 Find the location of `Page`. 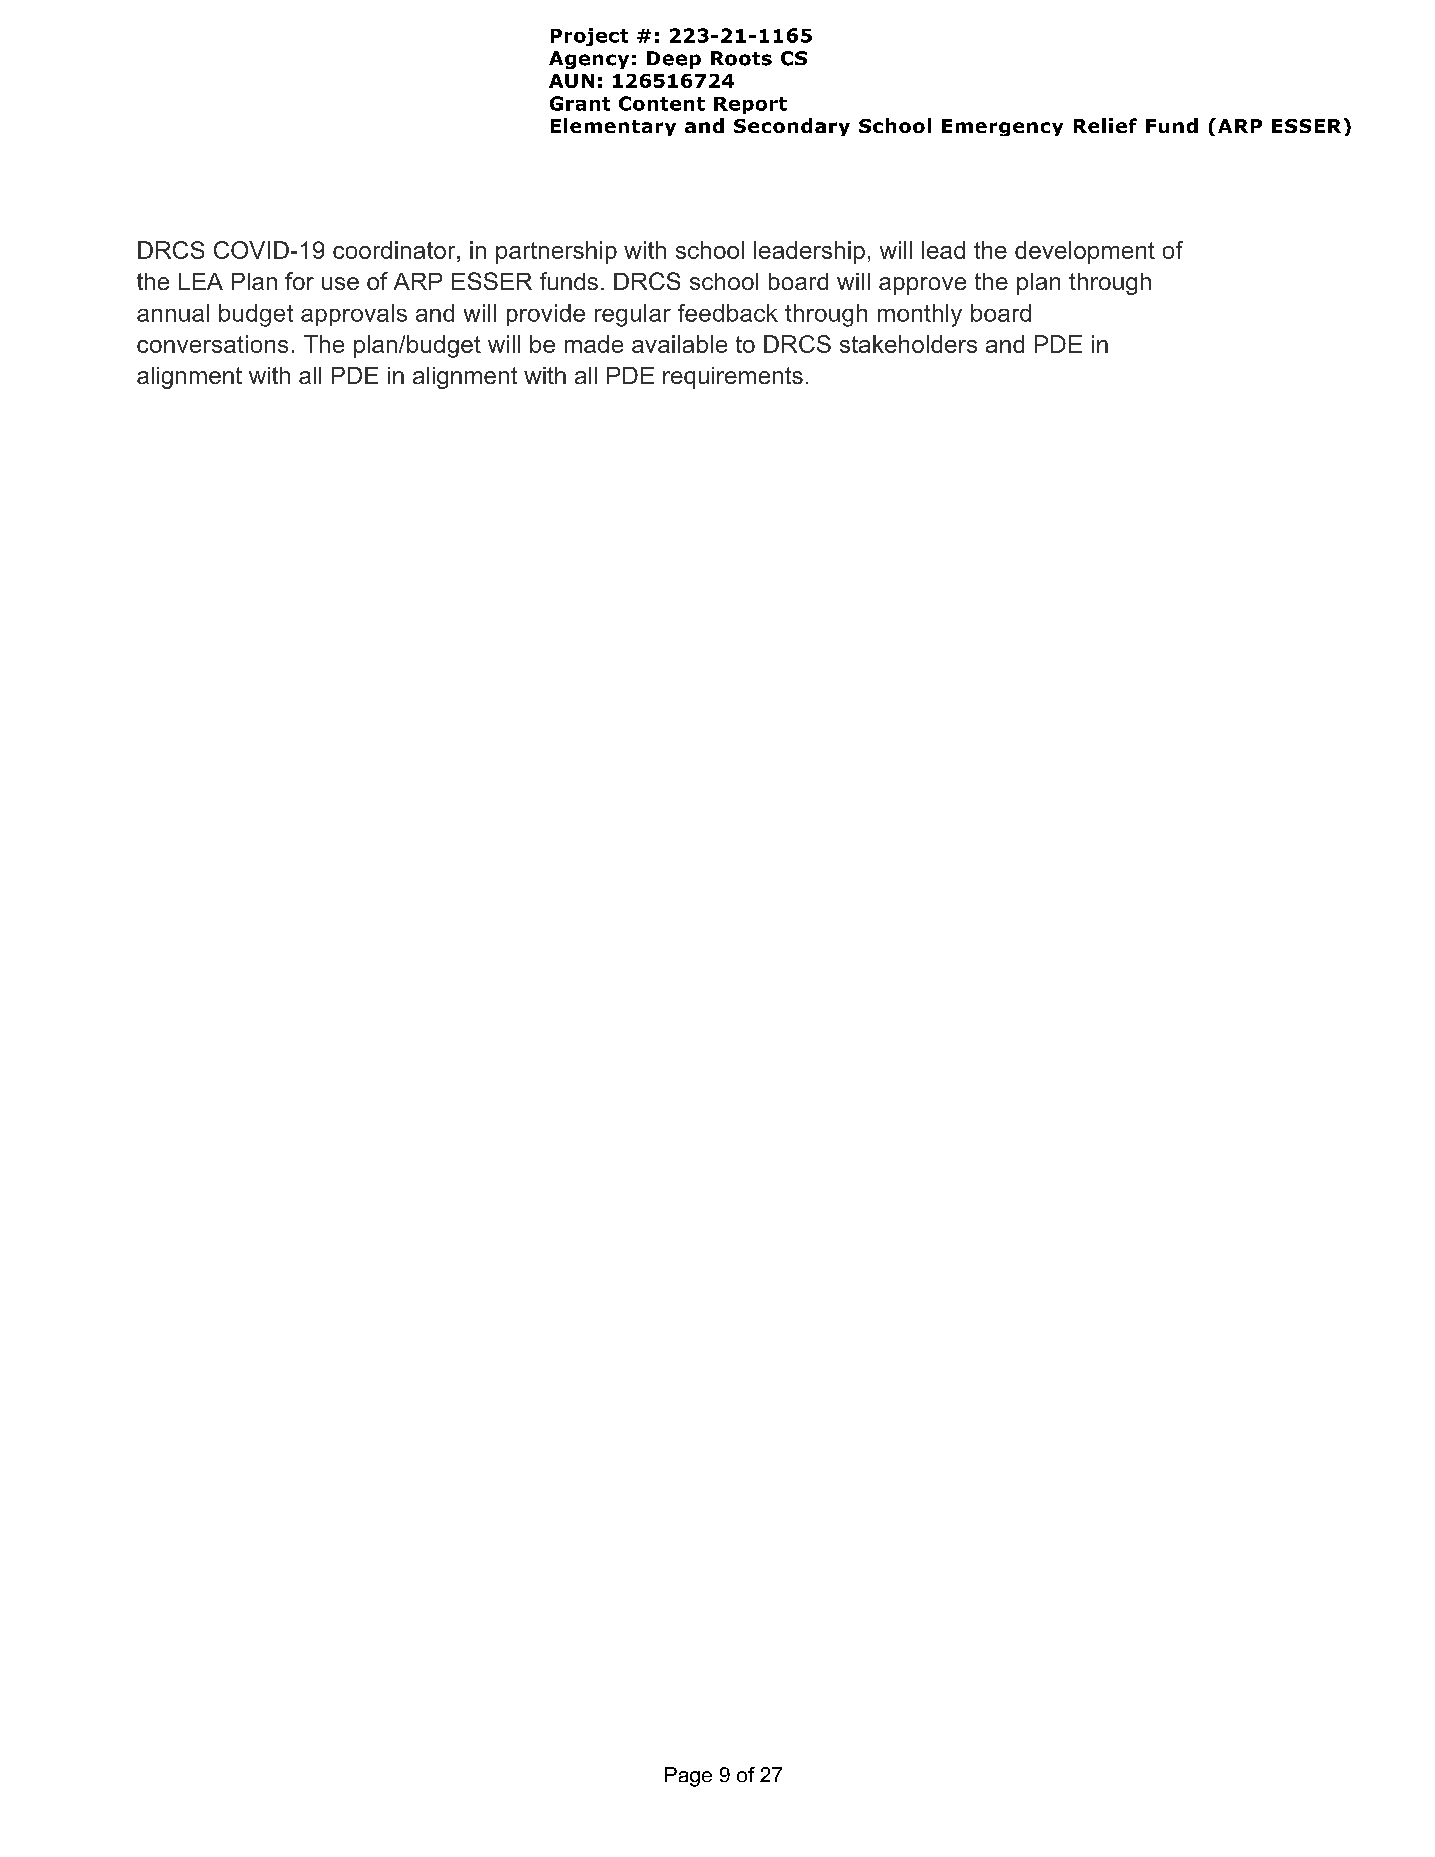

Page is located at coordinates (688, 1777).
